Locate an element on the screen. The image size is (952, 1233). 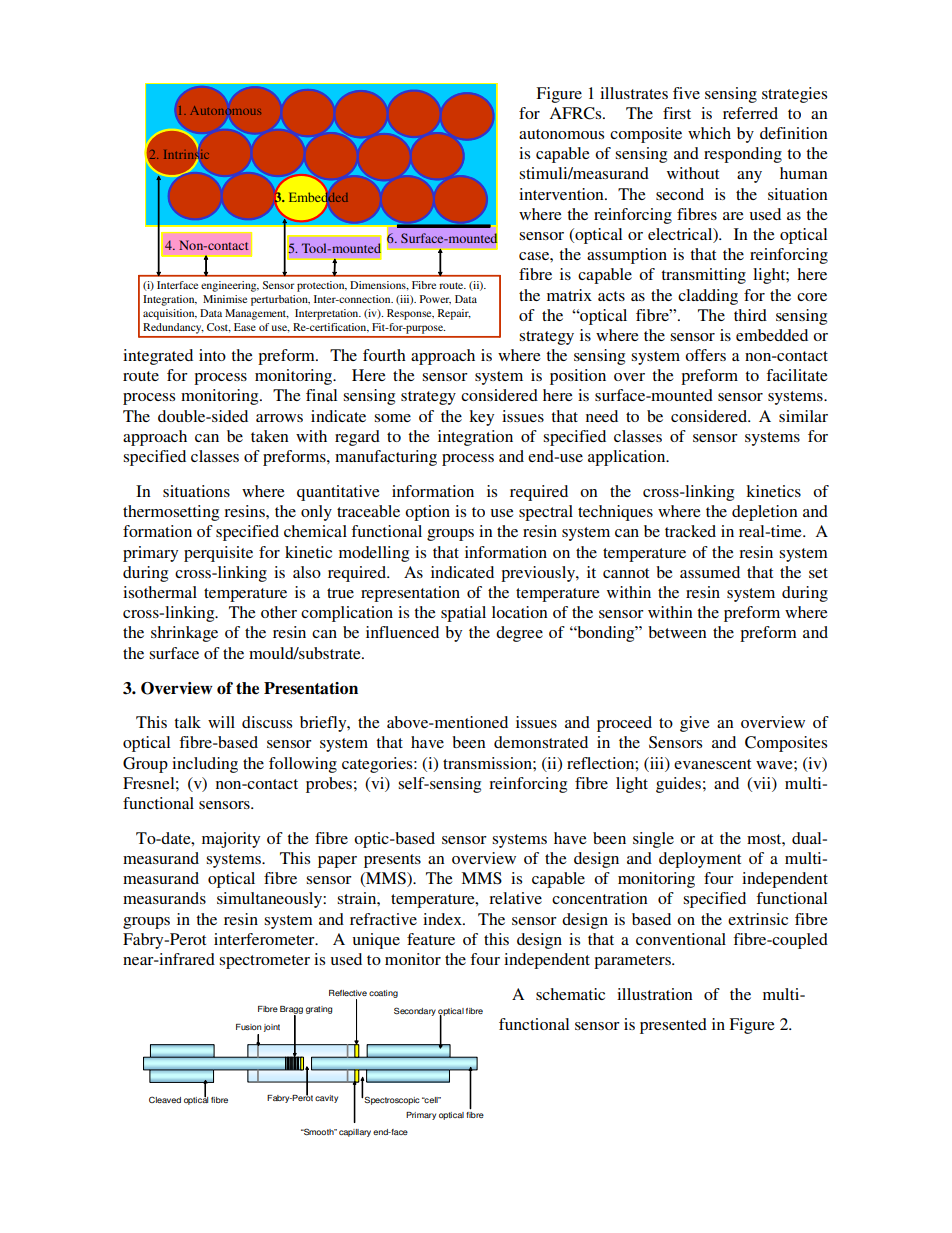
capillary is located at coordinates (355, 1133).
